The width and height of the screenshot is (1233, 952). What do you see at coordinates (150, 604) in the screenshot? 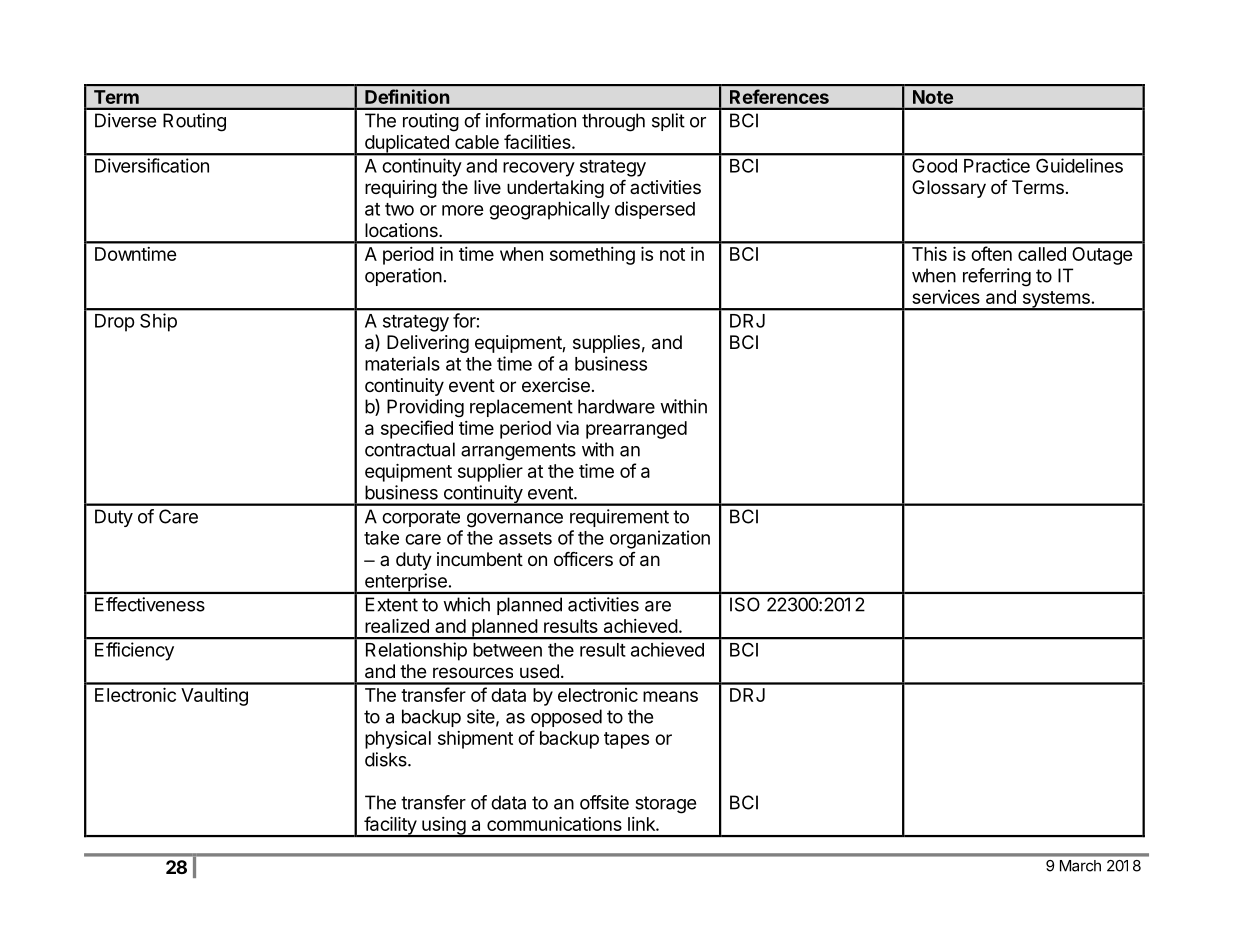
I see `Effectiveness` at bounding box center [150, 604].
